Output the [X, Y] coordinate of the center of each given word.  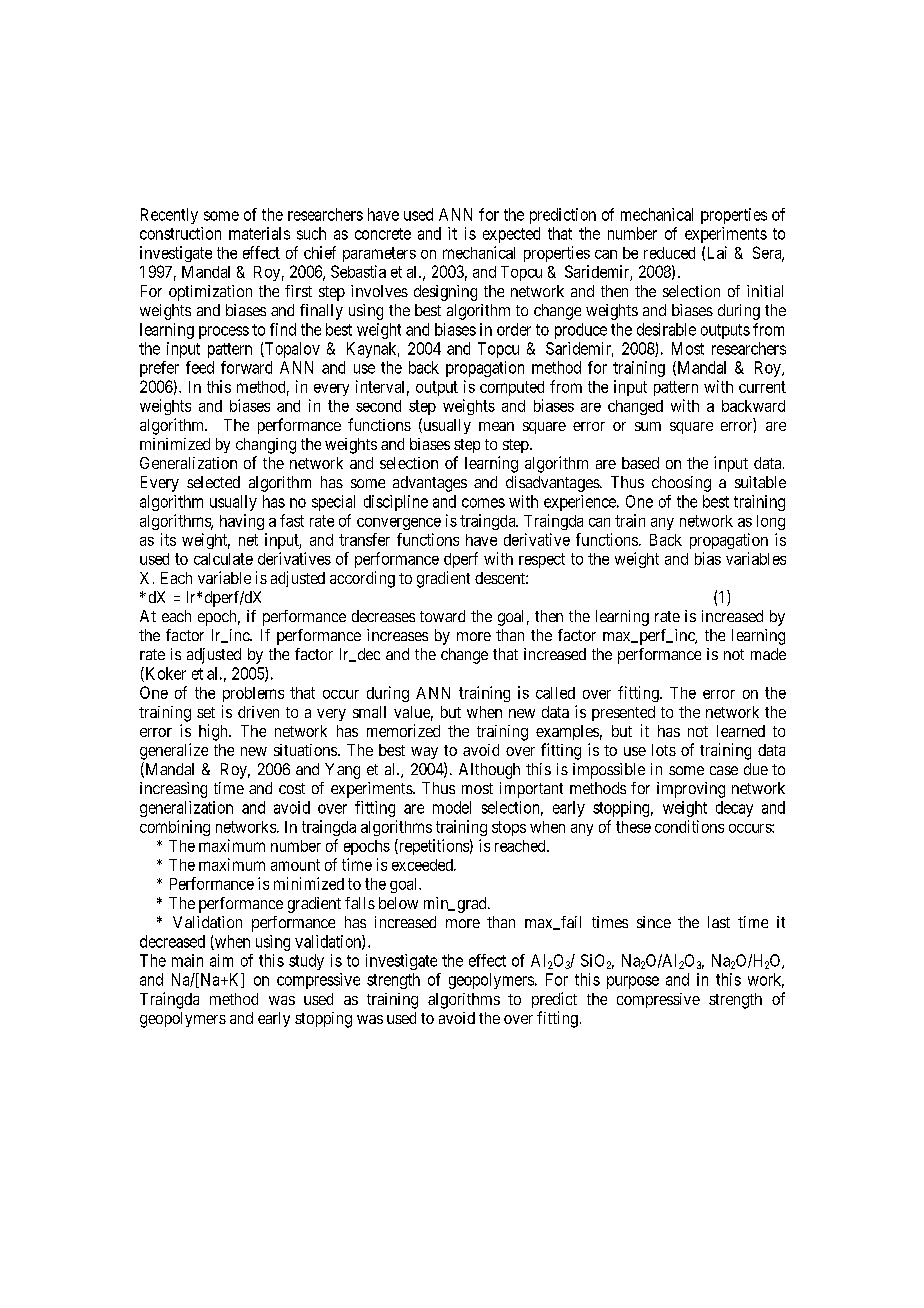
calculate [223, 559]
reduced [669, 253]
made [768, 654]
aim [221, 960]
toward [442, 616]
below [398, 903]
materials [259, 233]
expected [511, 235]
